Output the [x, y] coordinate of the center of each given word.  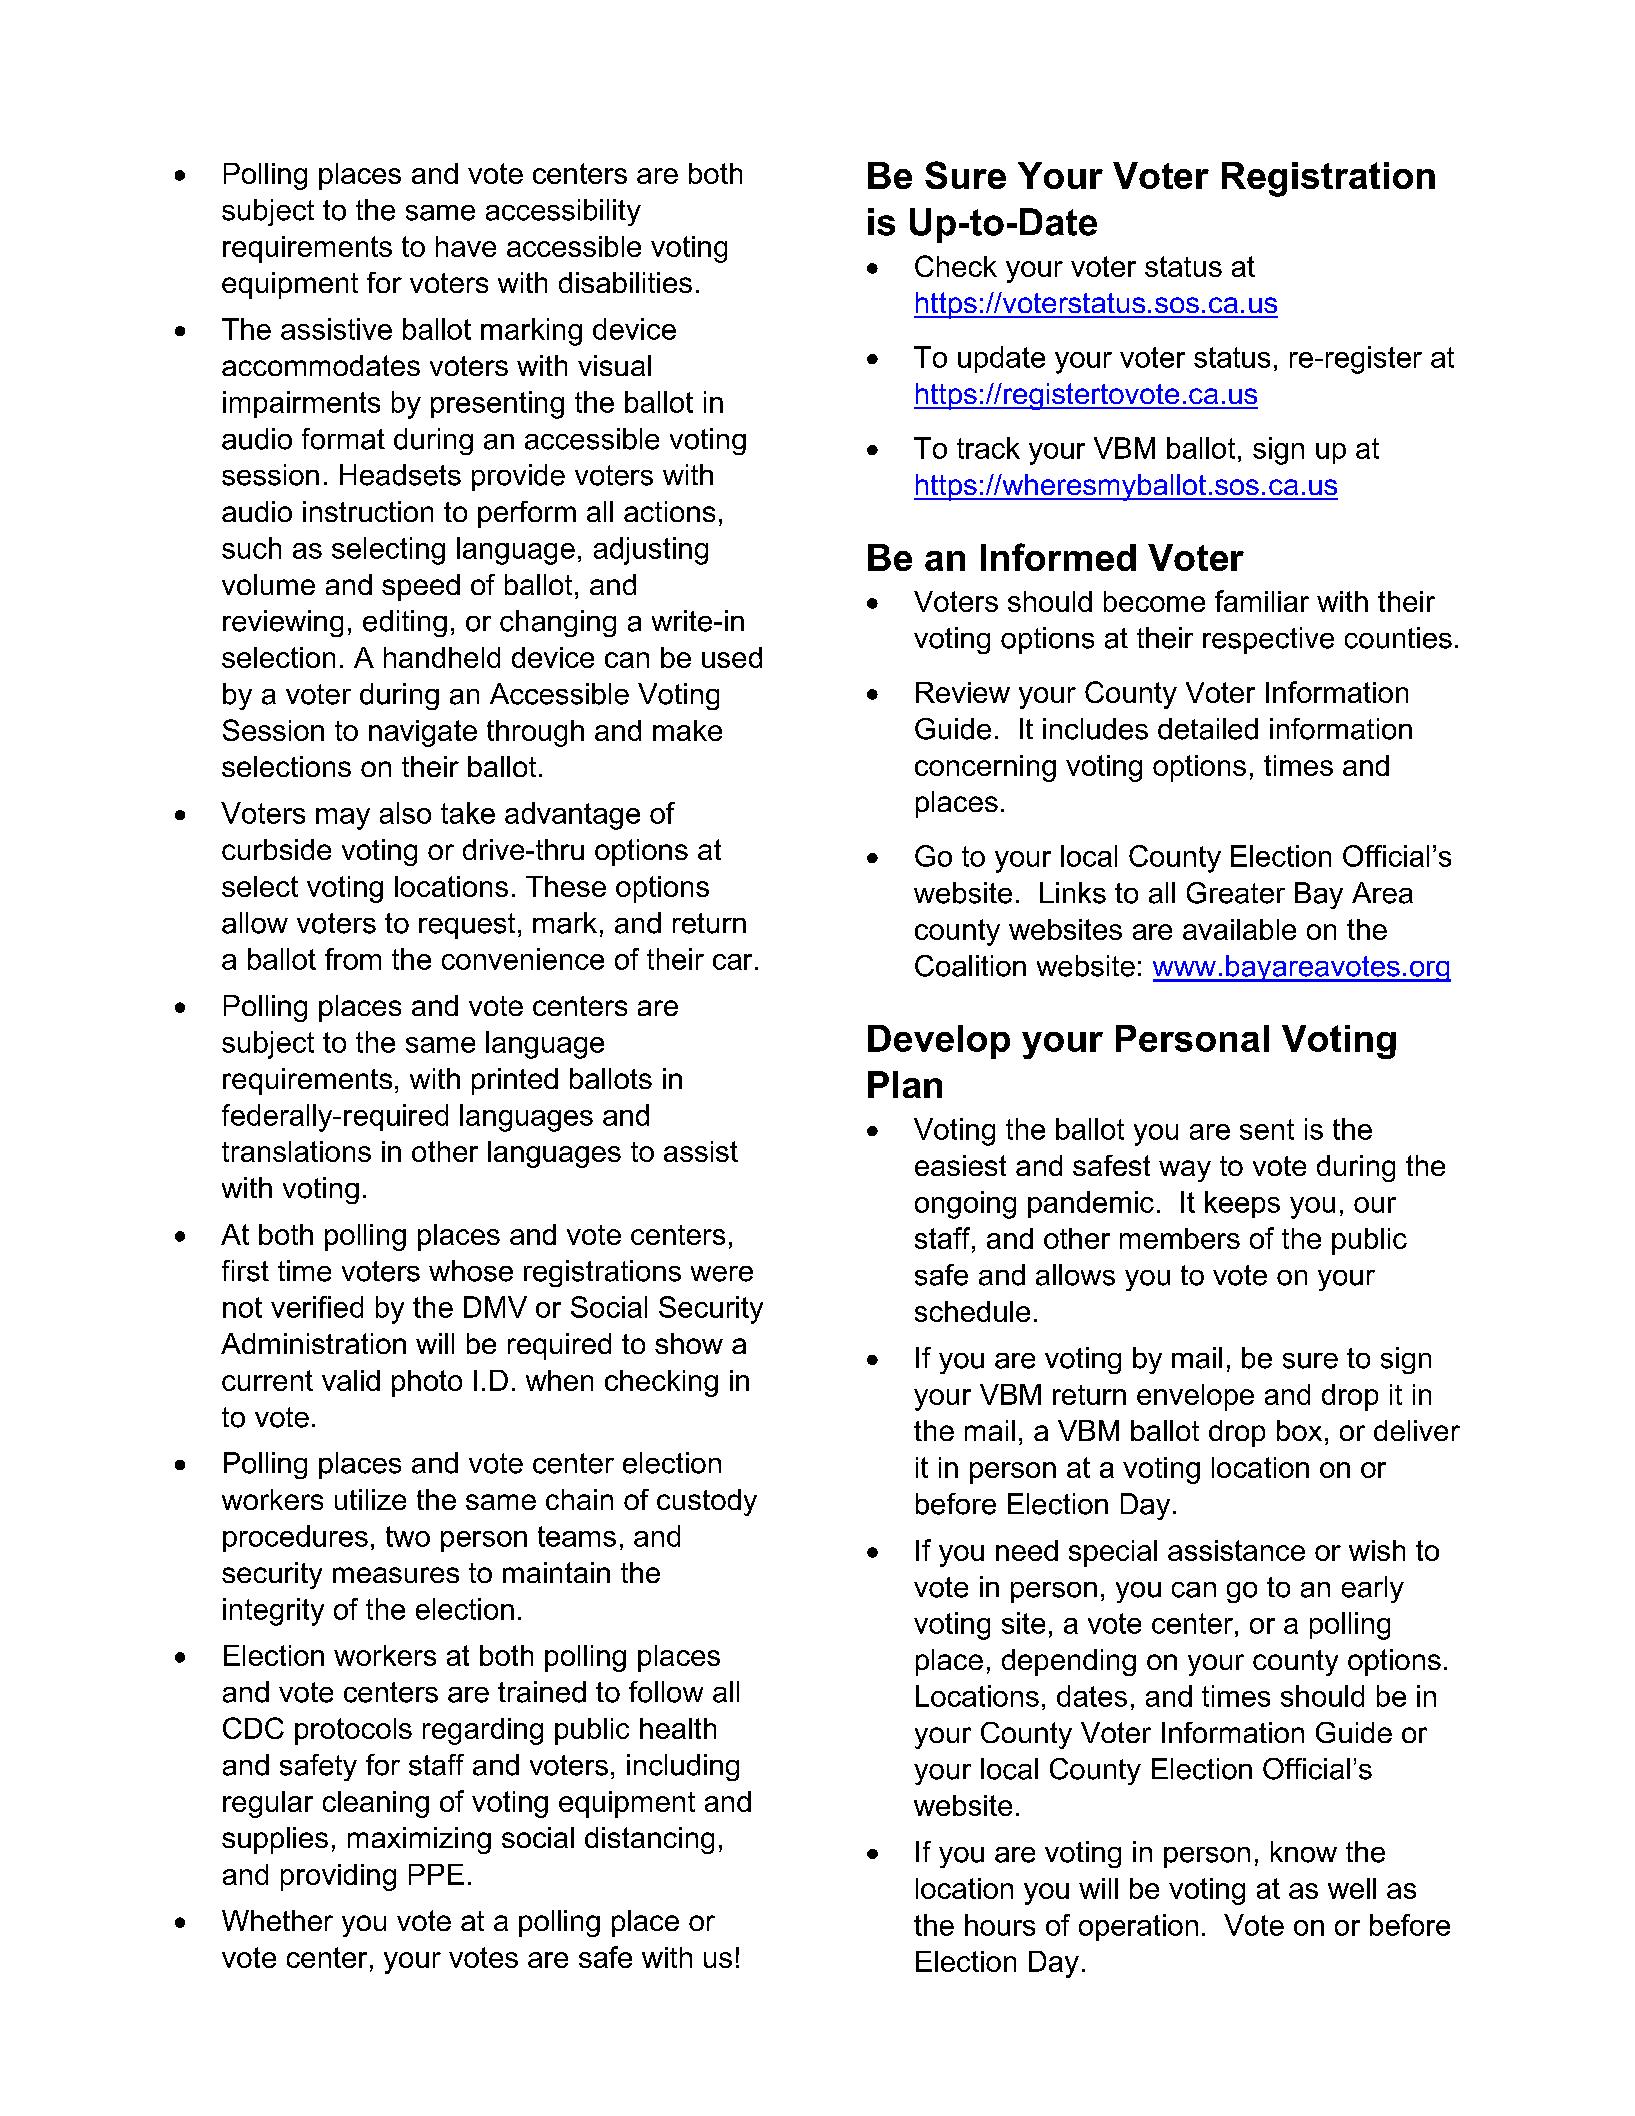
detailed [1208, 729]
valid [351, 1380]
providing [338, 1877]
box [1299, 1430]
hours [1000, 1925]
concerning [985, 768]
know [1304, 1852]
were [722, 1274]
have [466, 246]
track [988, 448]
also [405, 813]
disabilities [625, 282]
